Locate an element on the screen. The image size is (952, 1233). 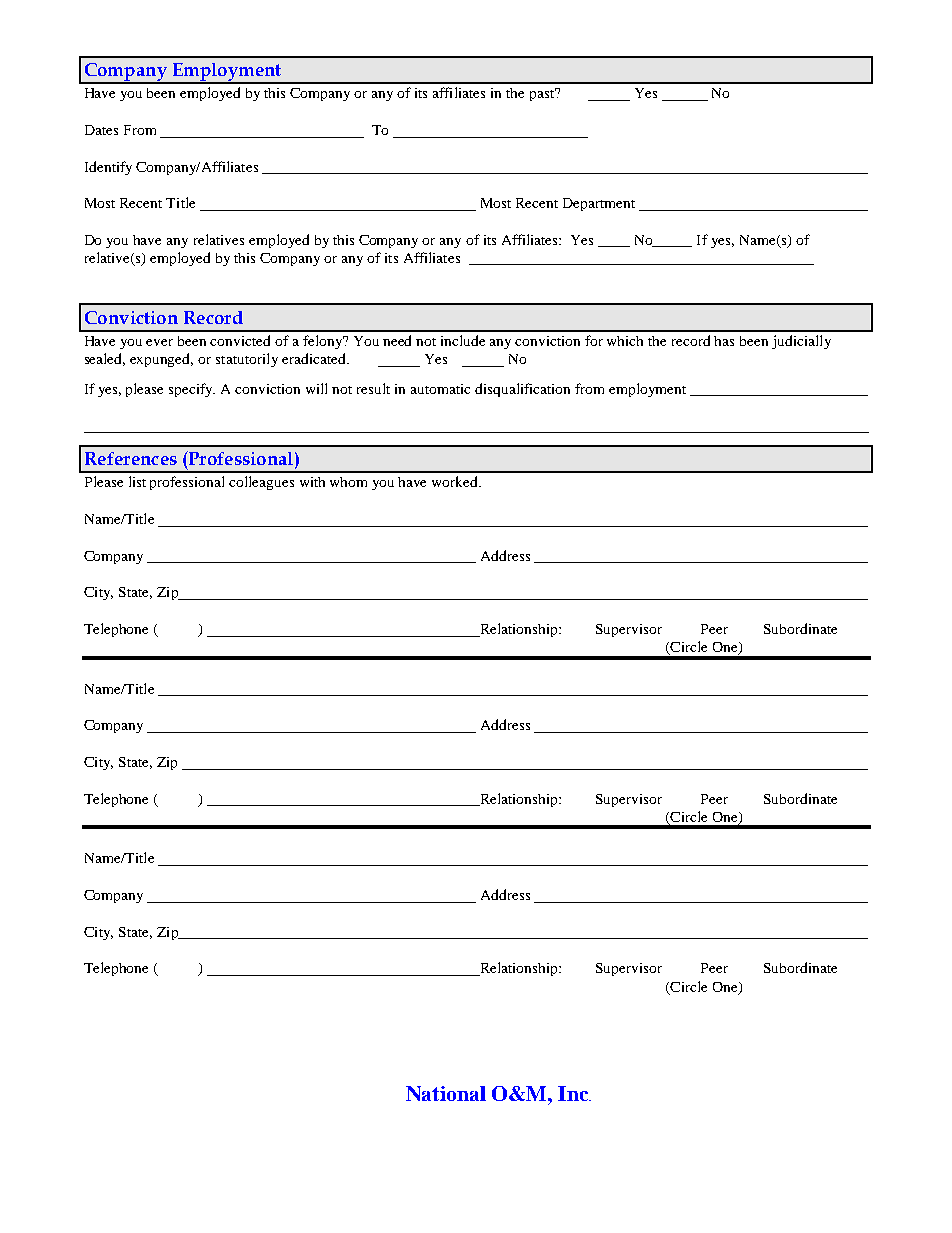
Identify is located at coordinates (108, 168).
